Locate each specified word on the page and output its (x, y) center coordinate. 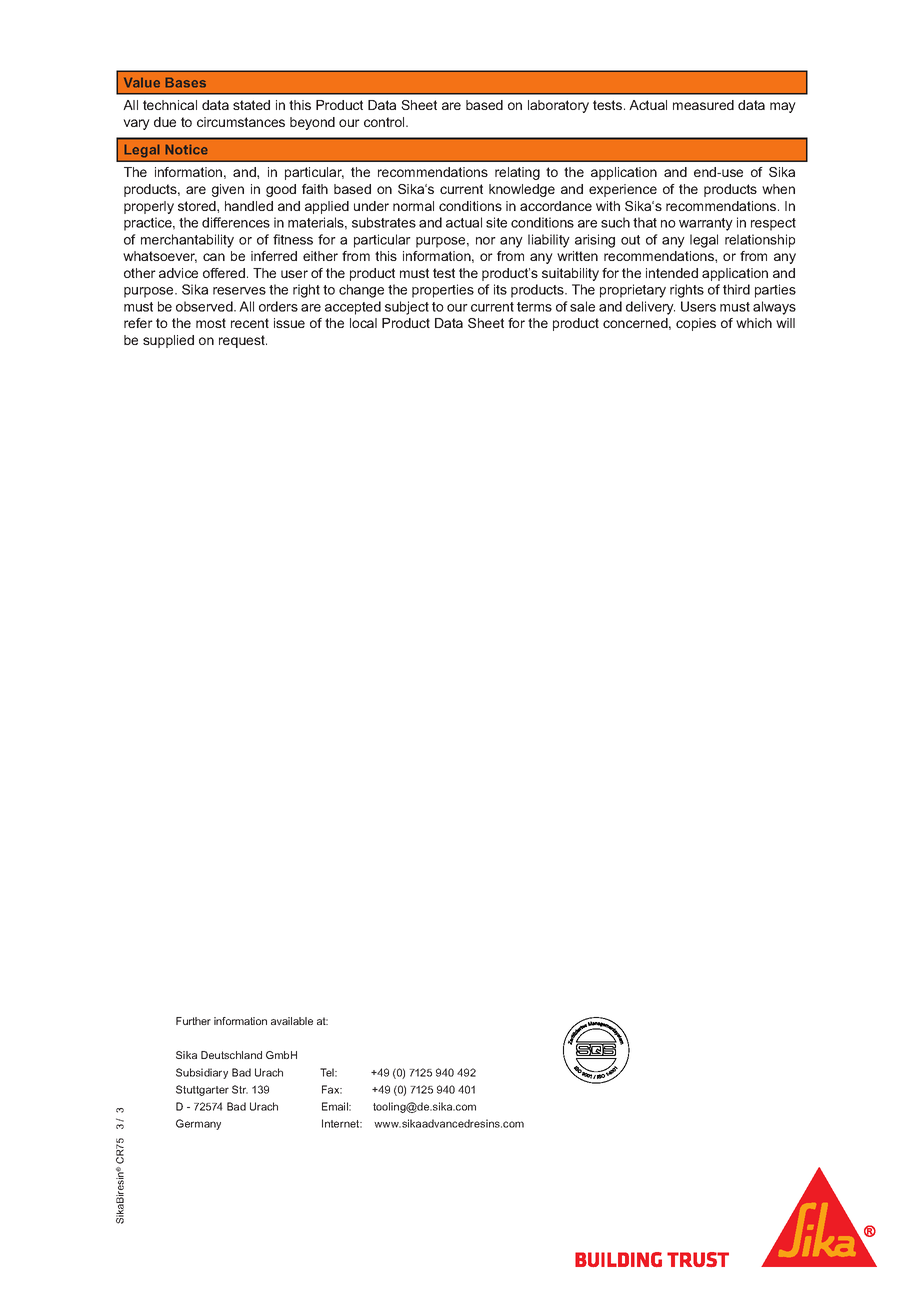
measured (703, 105)
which (754, 323)
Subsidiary (202, 1073)
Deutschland (231, 1055)
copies (696, 324)
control (385, 122)
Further (193, 1021)
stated (251, 105)
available (292, 1021)
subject (407, 308)
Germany (198, 1124)
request (243, 341)
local (363, 323)
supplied (168, 341)
